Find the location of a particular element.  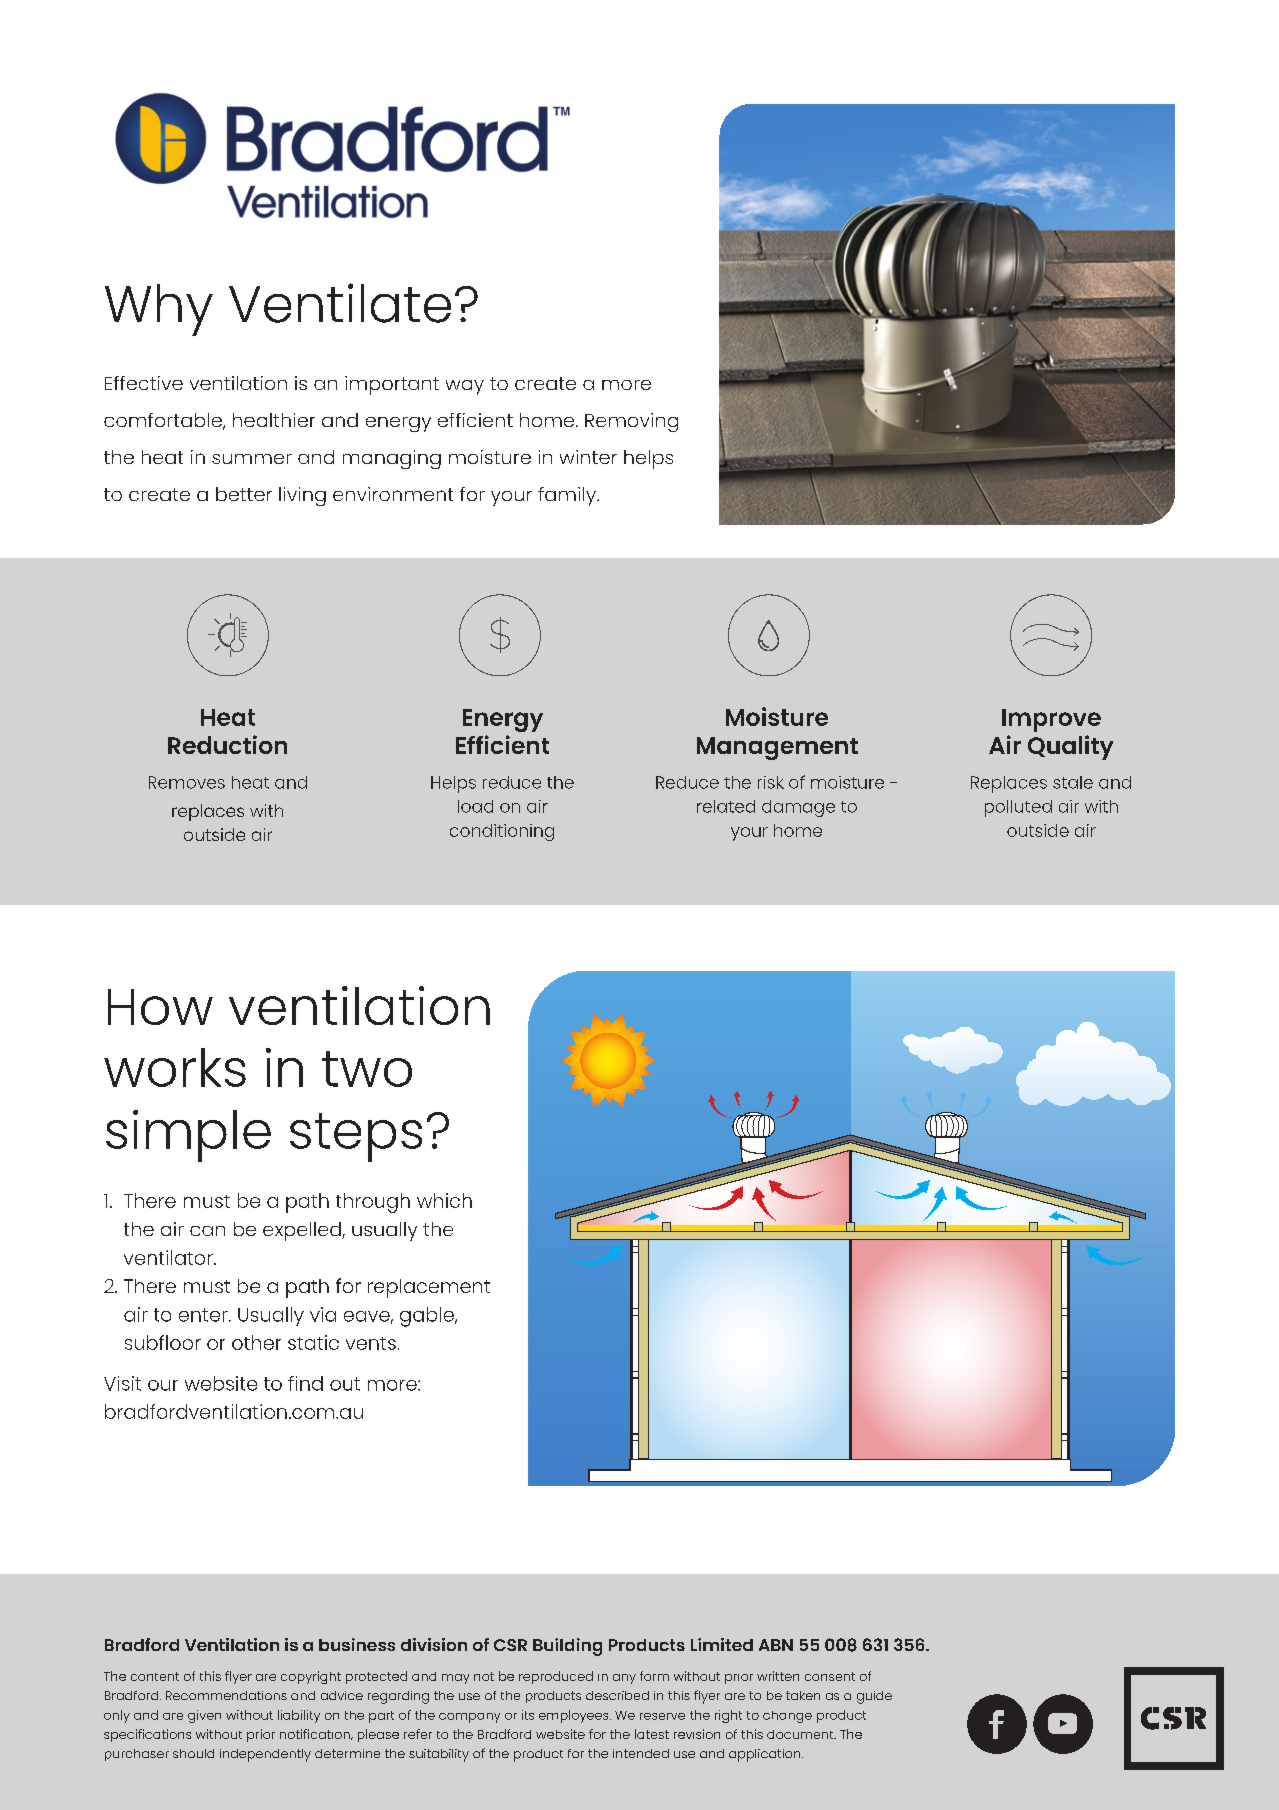

employees is located at coordinates (575, 1716).
